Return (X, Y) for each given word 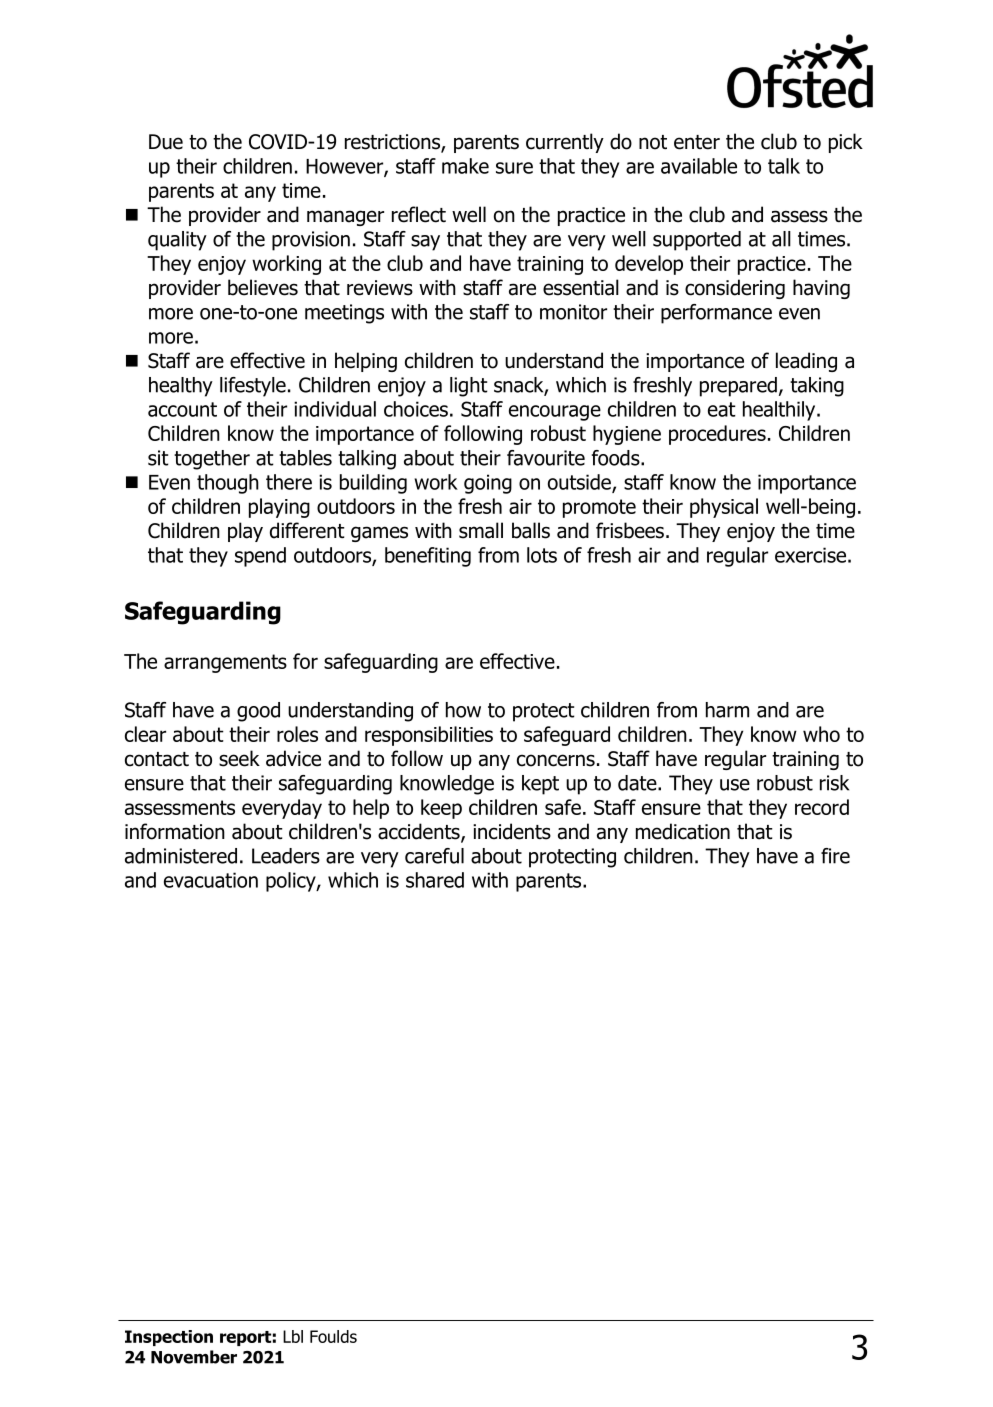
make (465, 166)
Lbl (293, 1336)
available (699, 166)
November (194, 1357)
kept (540, 785)
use (735, 785)
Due (166, 142)
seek (239, 758)
